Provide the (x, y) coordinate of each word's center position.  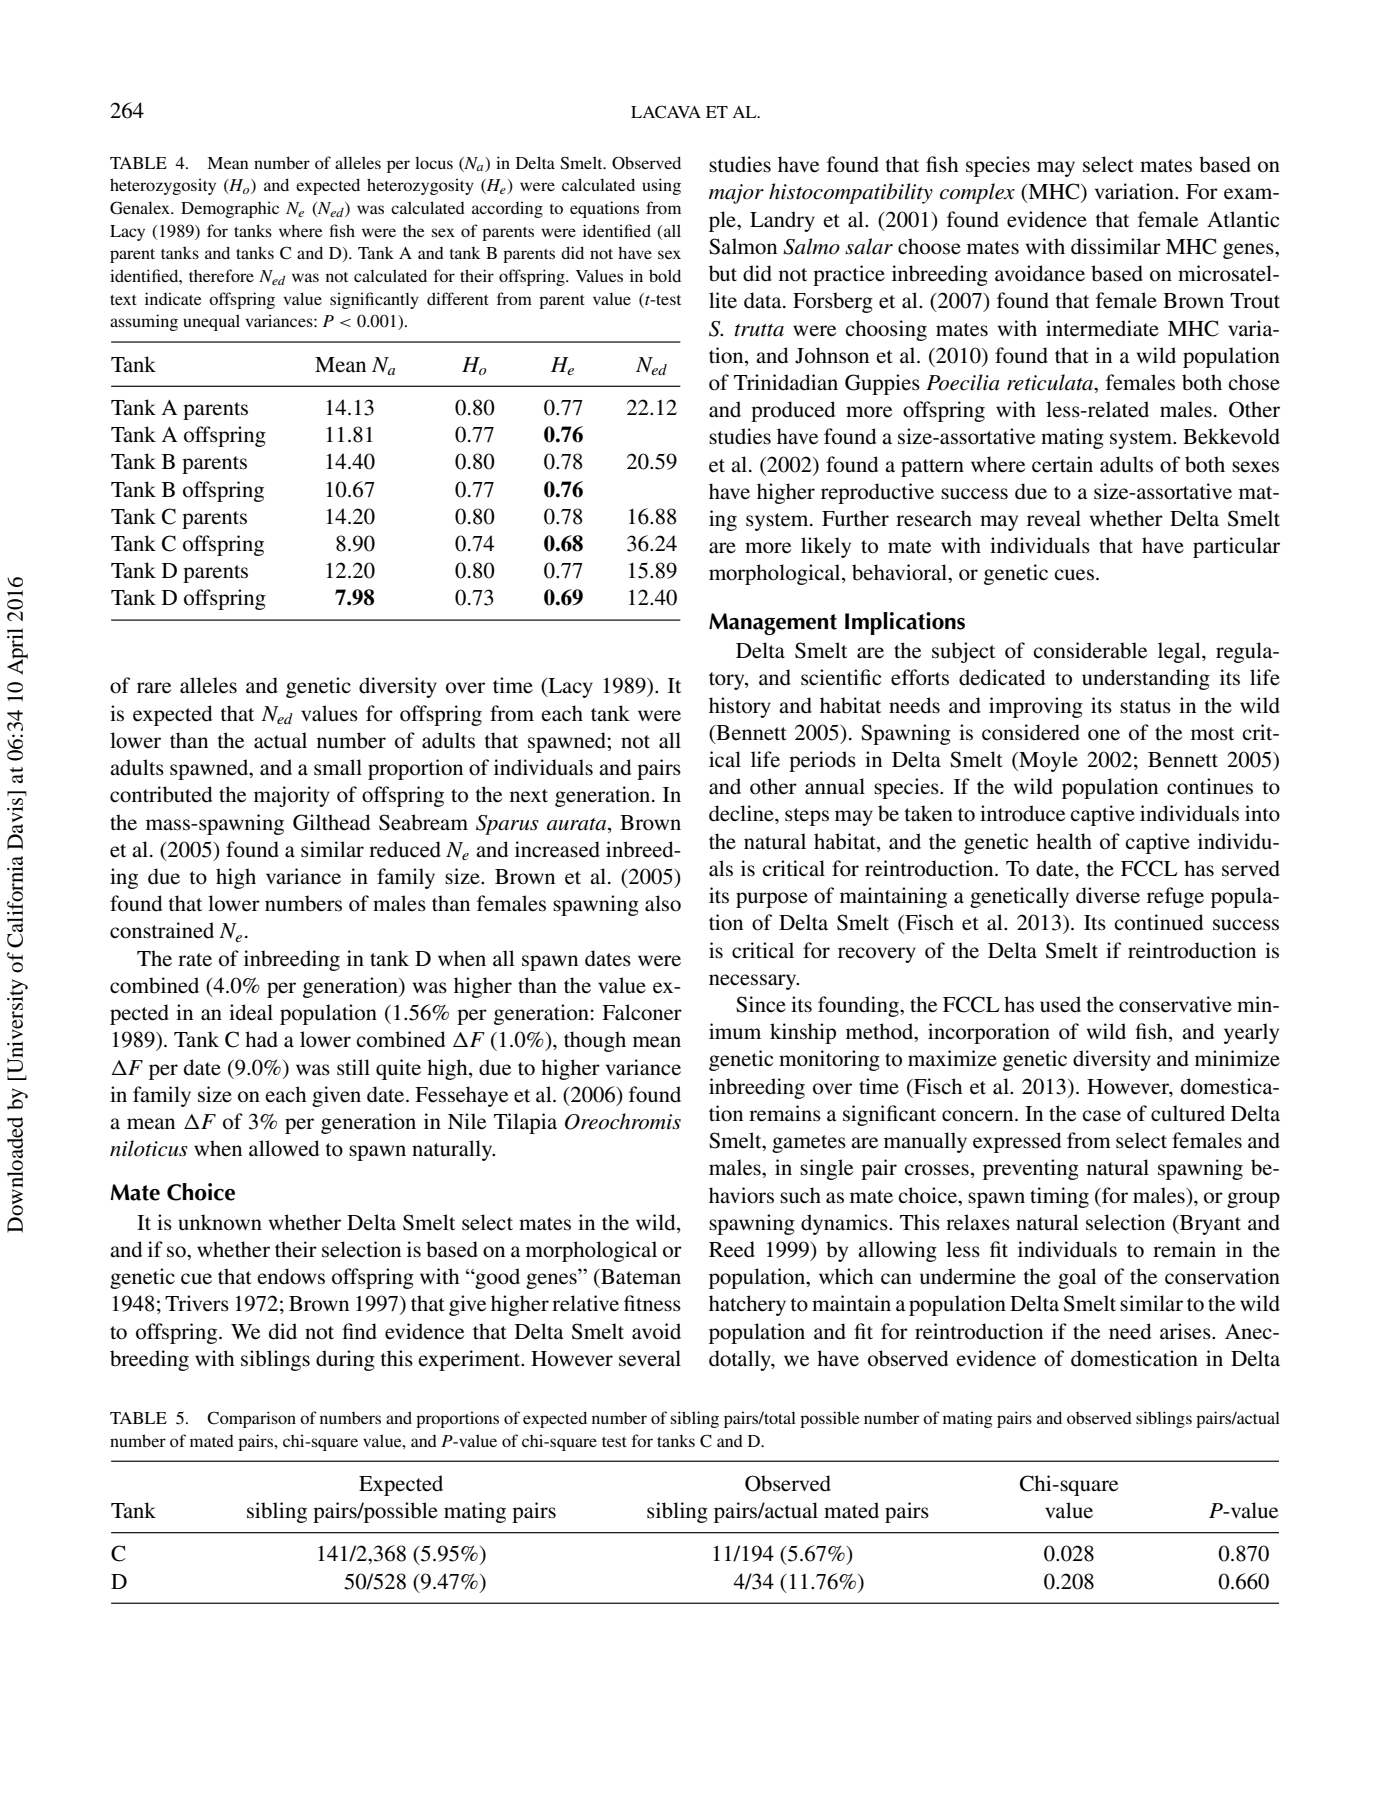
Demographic (230, 209)
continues (1210, 786)
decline (742, 813)
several (650, 1358)
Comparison (251, 1419)
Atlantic (1243, 219)
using (661, 186)
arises (1186, 1331)
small (338, 767)
